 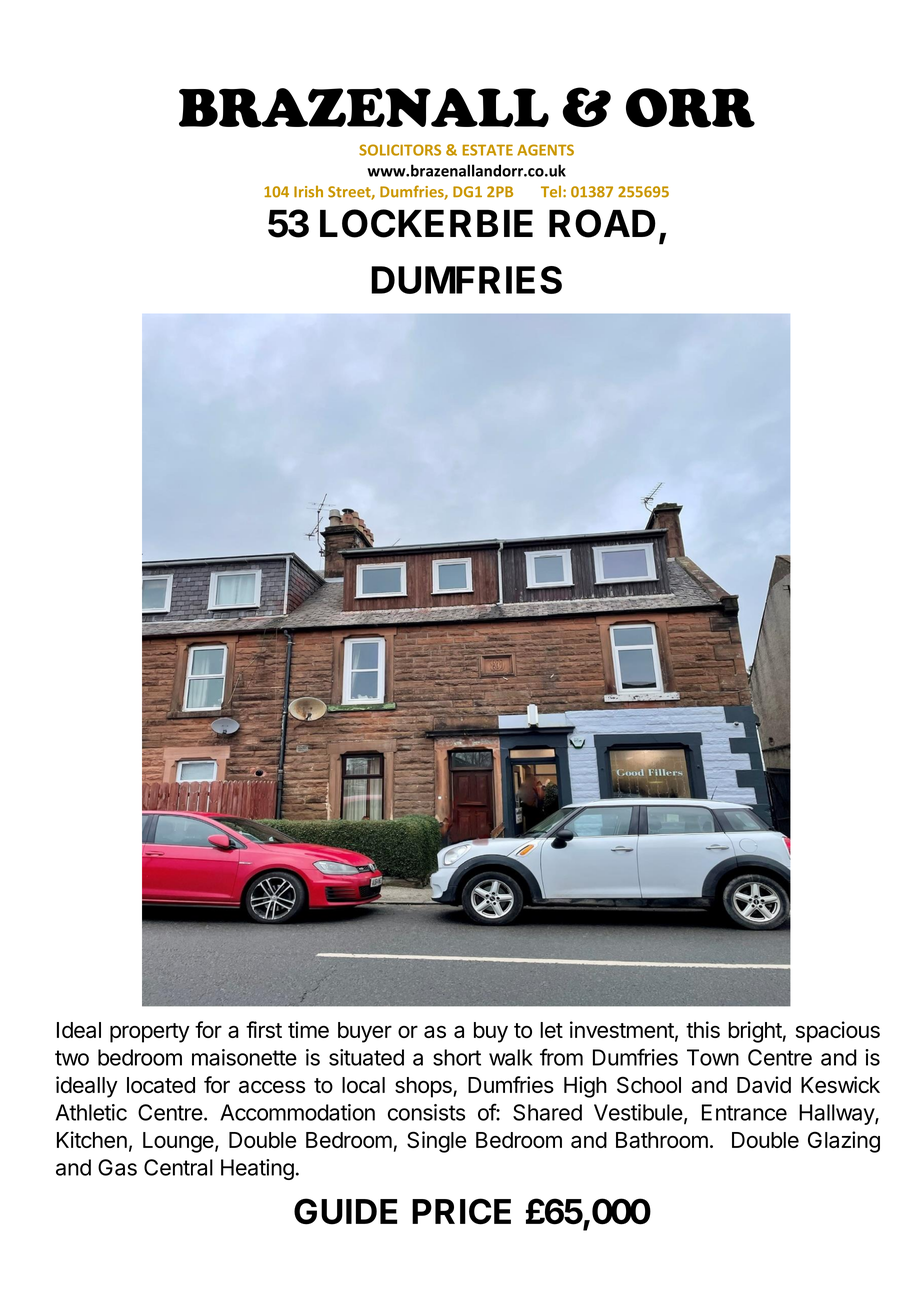 I want to click on ROAD, so click(x=602, y=223).
